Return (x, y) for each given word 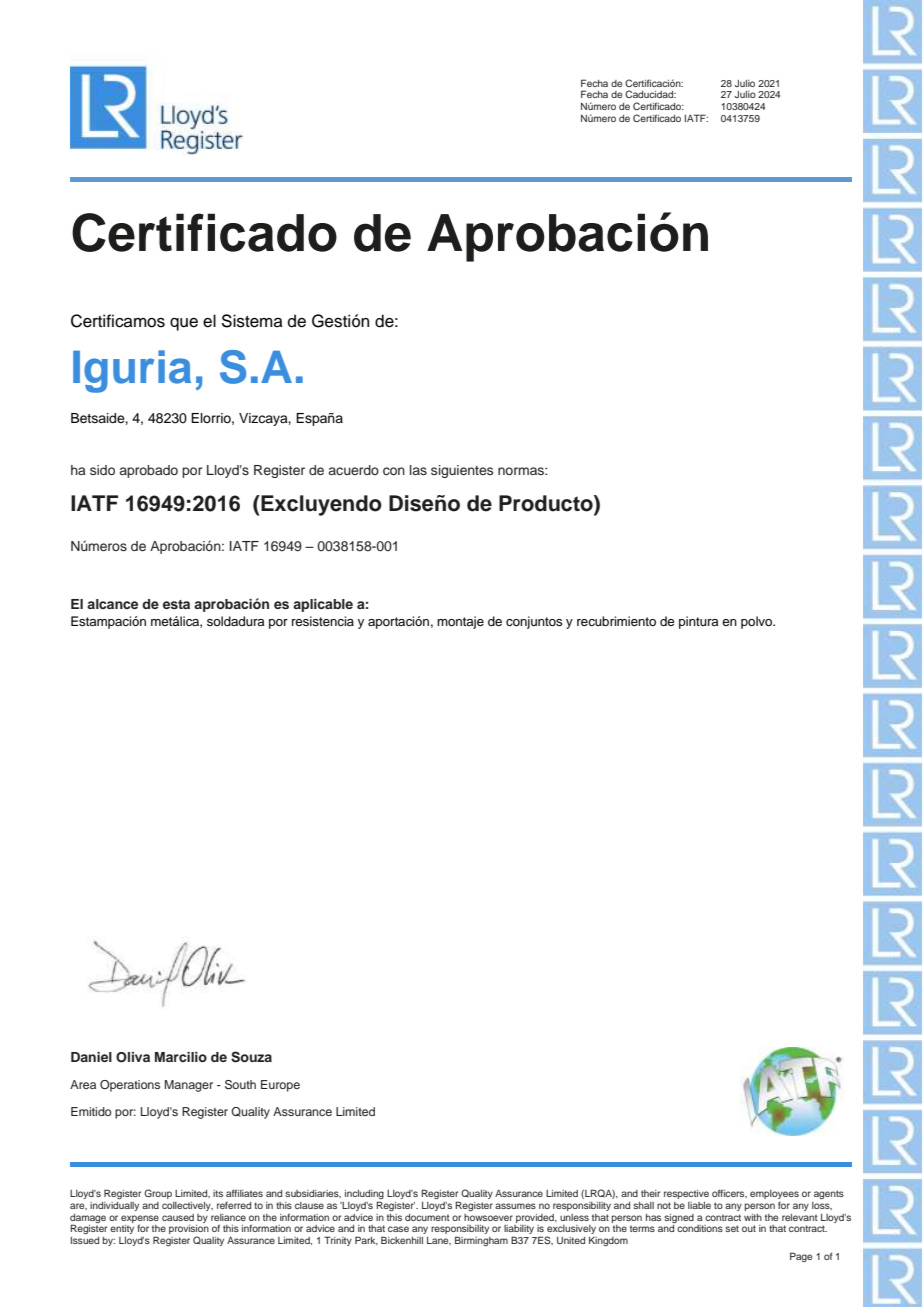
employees (774, 1194)
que (184, 324)
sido (102, 470)
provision (189, 1231)
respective (686, 1194)
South (240, 1085)
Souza (251, 1057)
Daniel (91, 1057)
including (364, 1196)
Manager (188, 1086)
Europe (280, 1086)
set (732, 1228)
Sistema (252, 321)
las (418, 470)
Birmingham (481, 1241)
